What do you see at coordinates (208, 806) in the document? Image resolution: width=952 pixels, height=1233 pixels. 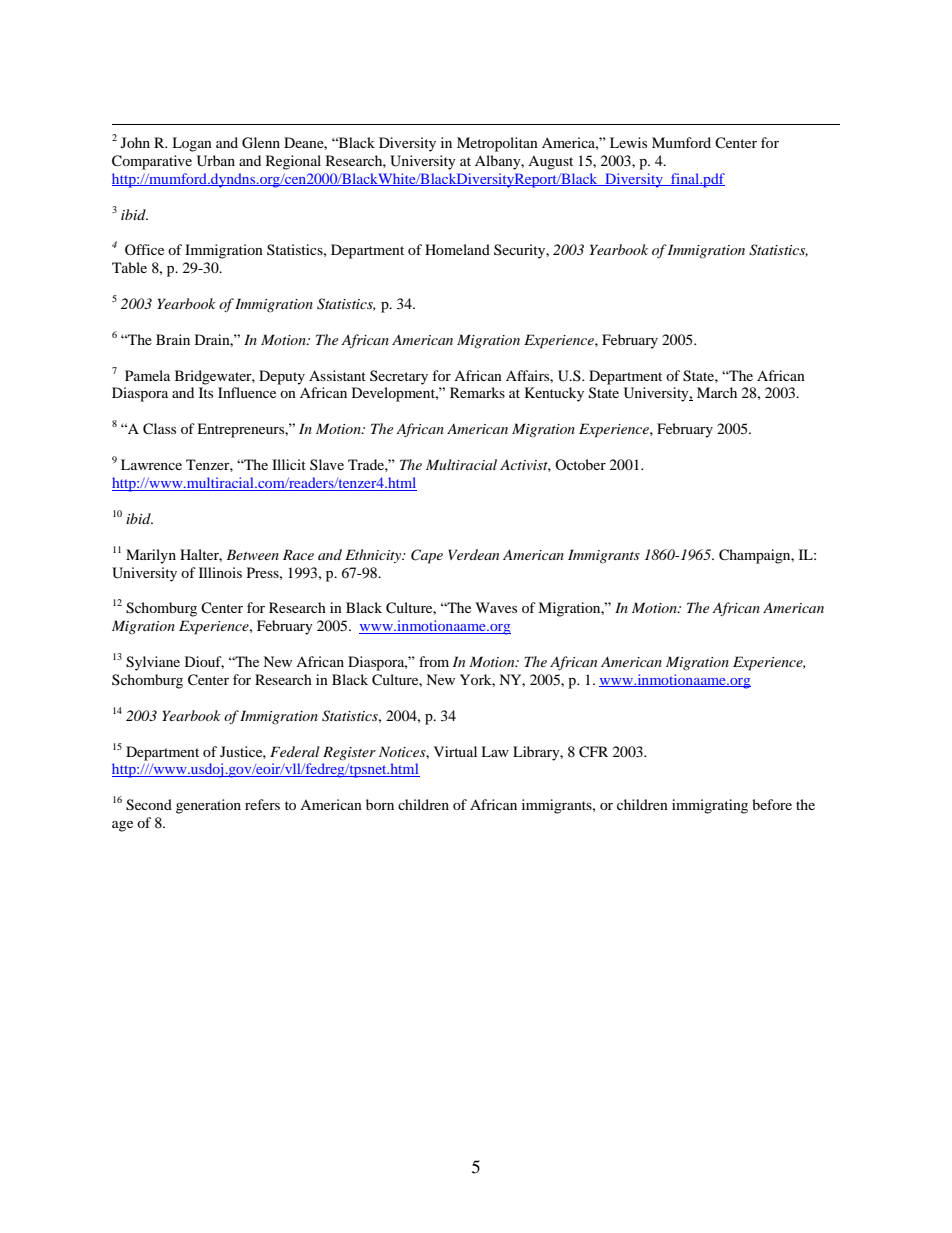 I see `generation` at bounding box center [208, 806].
